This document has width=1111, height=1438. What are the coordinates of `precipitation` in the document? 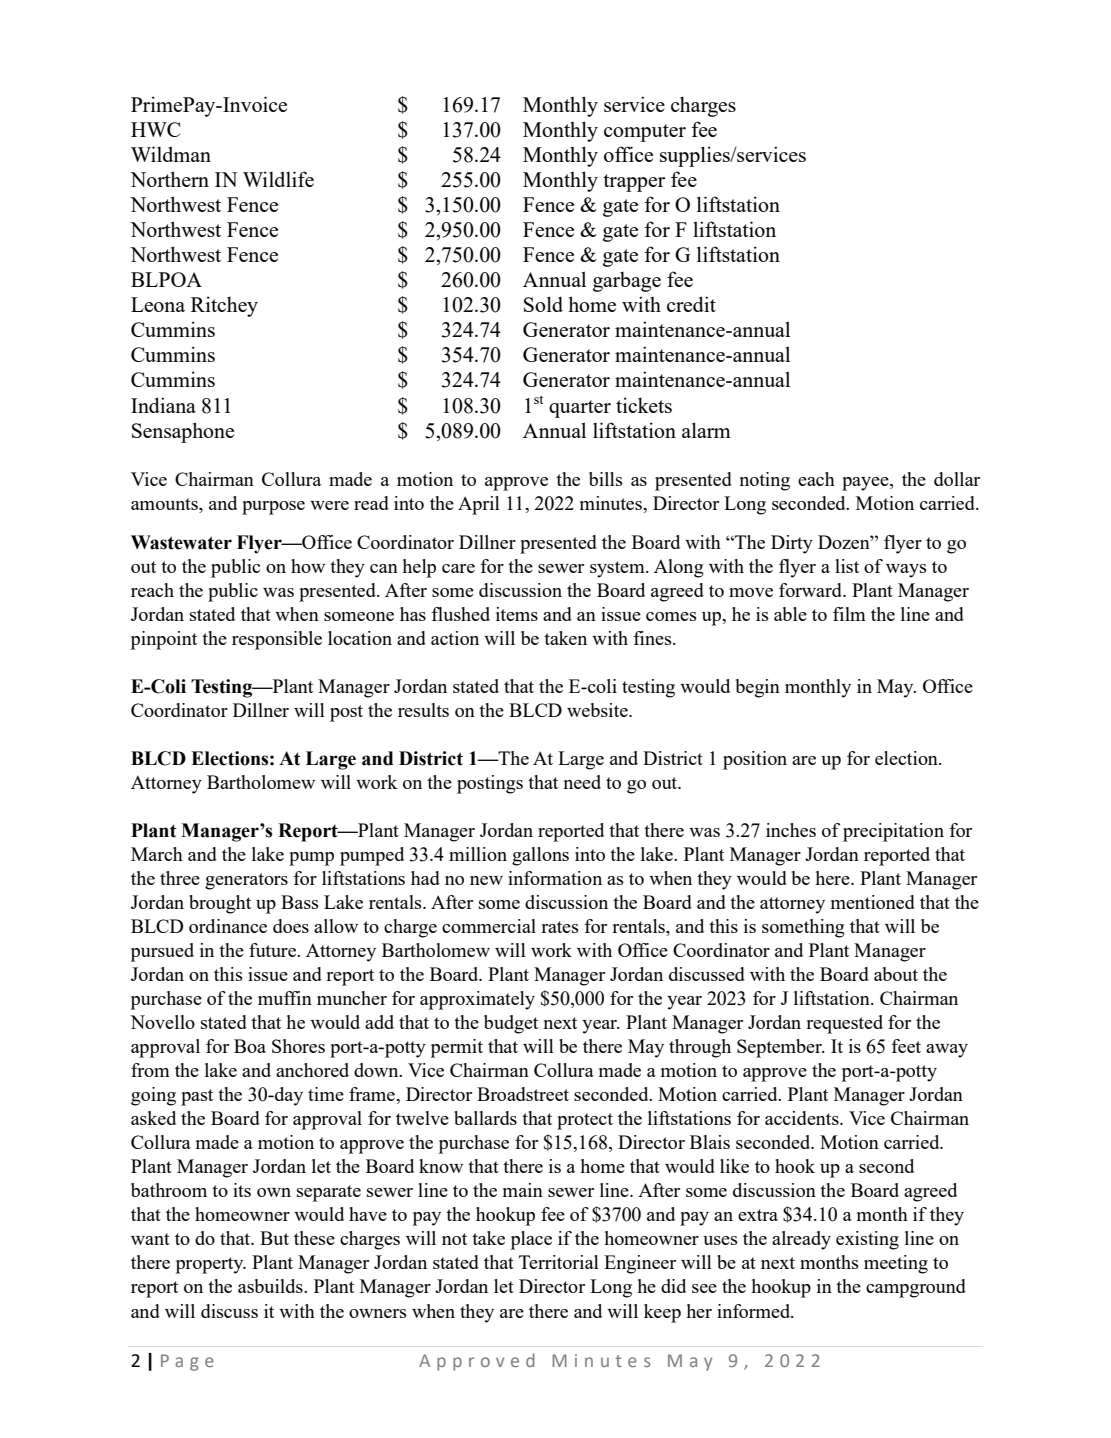 It's located at (893, 832).
